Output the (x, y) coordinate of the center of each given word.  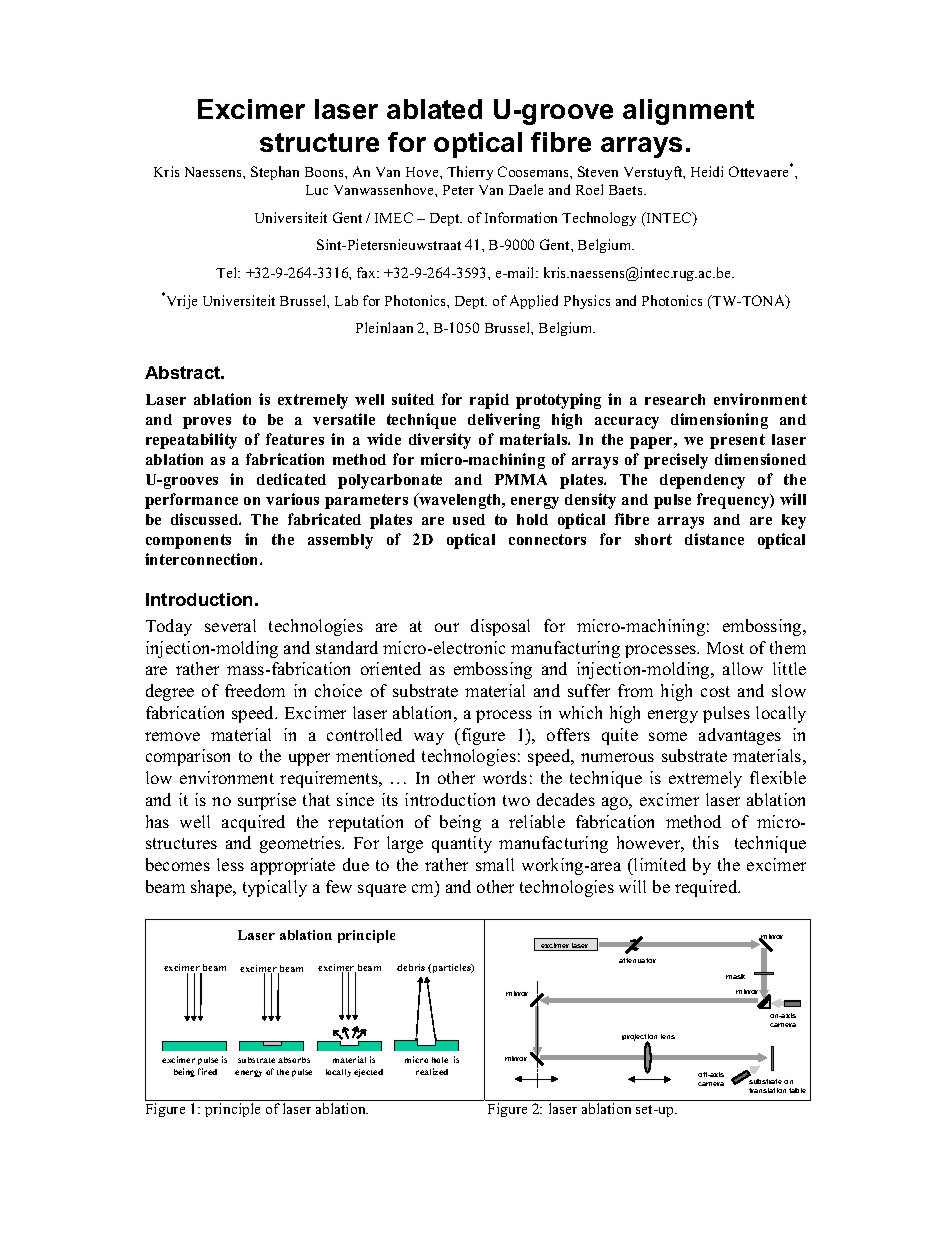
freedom (255, 690)
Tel (228, 272)
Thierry (470, 173)
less (230, 864)
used (469, 519)
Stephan (275, 173)
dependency (702, 481)
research (675, 399)
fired (207, 1071)
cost (715, 691)
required (707, 888)
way (429, 738)
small (495, 864)
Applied (534, 302)
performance (191, 501)
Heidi (707, 171)
